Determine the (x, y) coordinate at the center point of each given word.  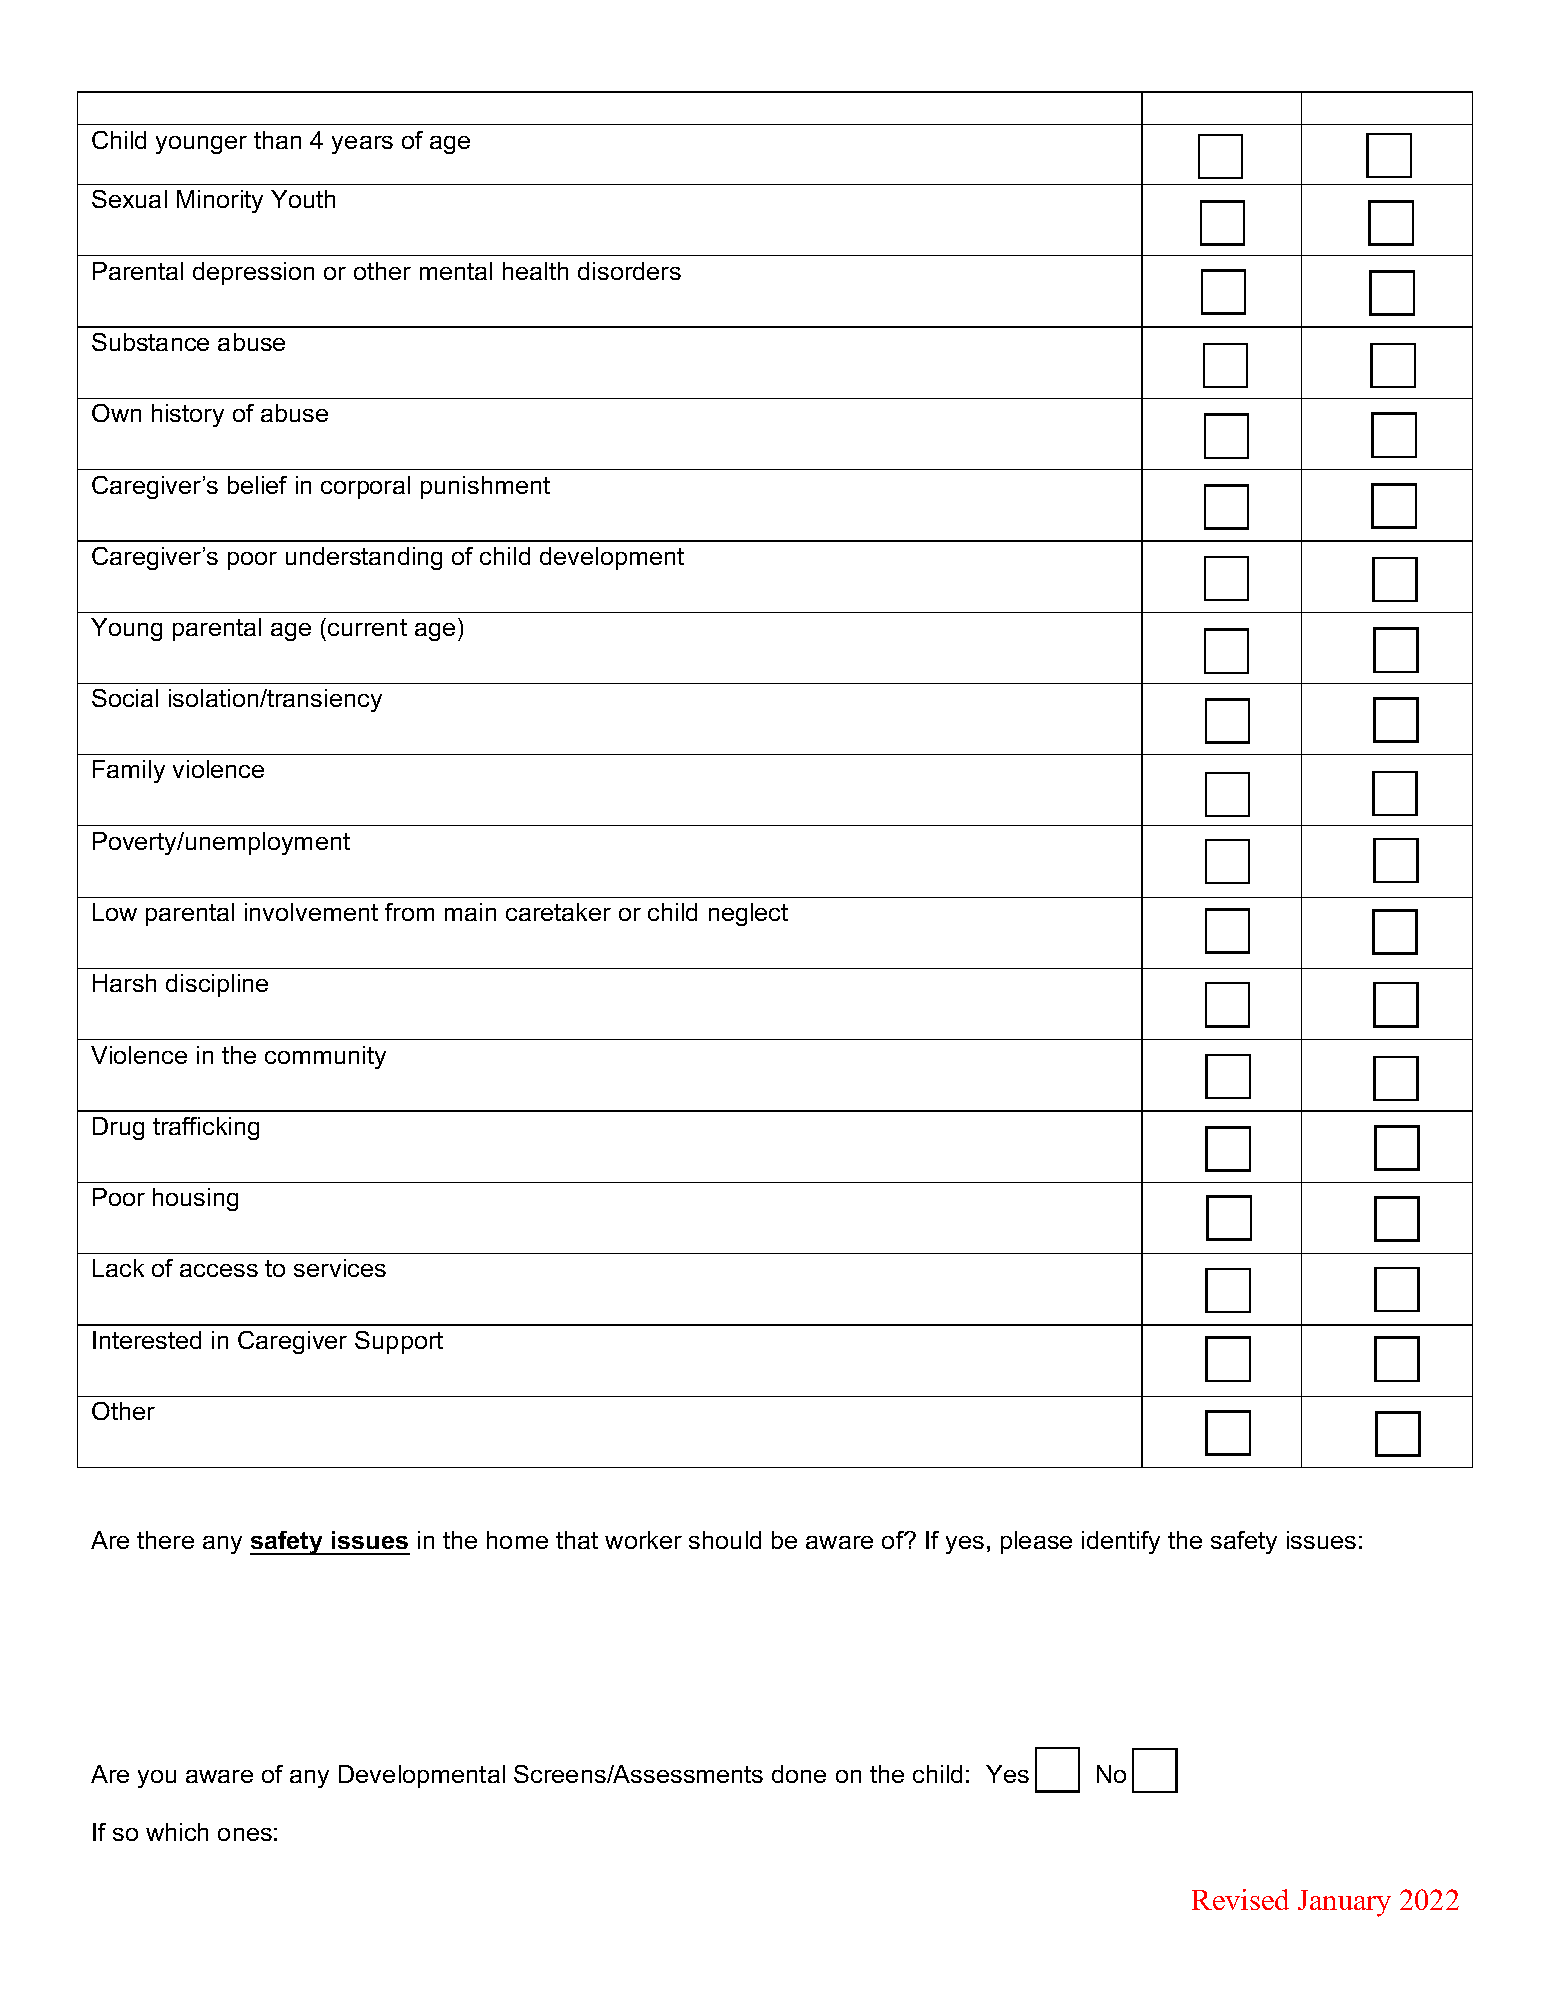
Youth (303, 199)
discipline (217, 985)
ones (245, 1834)
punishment (485, 487)
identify (1121, 1542)
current (367, 627)
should (725, 1540)
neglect (748, 914)
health (535, 271)
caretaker (558, 912)
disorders (629, 271)
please (1036, 1542)
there (165, 1540)
